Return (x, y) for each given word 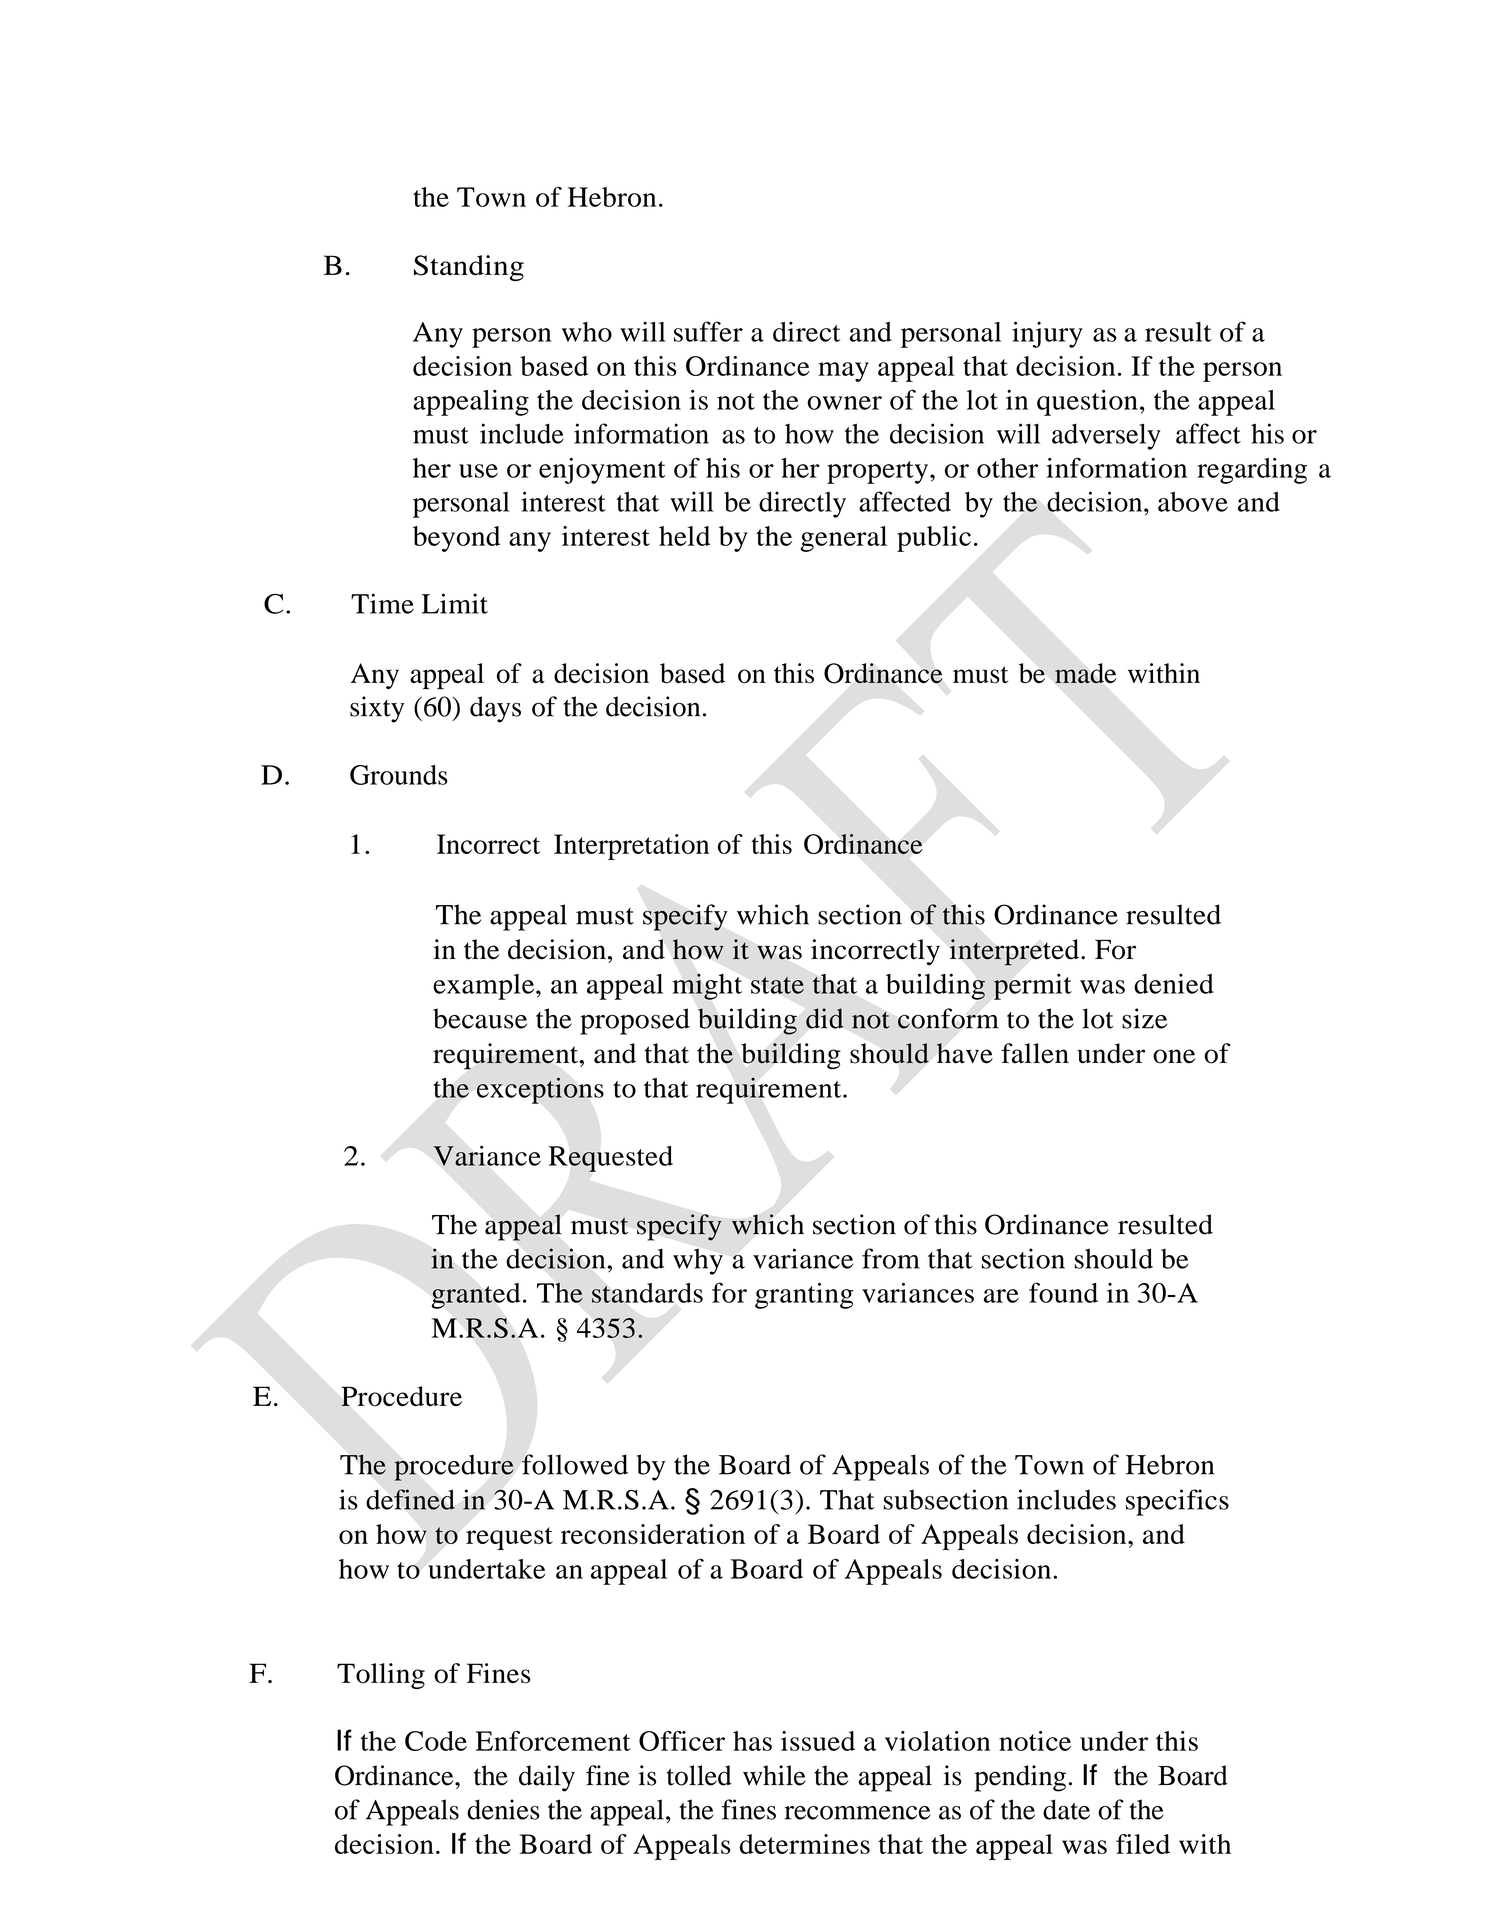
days (495, 709)
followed (575, 1464)
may (843, 372)
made (1085, 673)
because (480, 1018)
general (843, 539)
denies (503, 1809)
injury (1047, 334)
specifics (1177, 1502)
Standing (469, 268)
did (824, 1018)
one (1174, 1056)
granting (804, 1296)
